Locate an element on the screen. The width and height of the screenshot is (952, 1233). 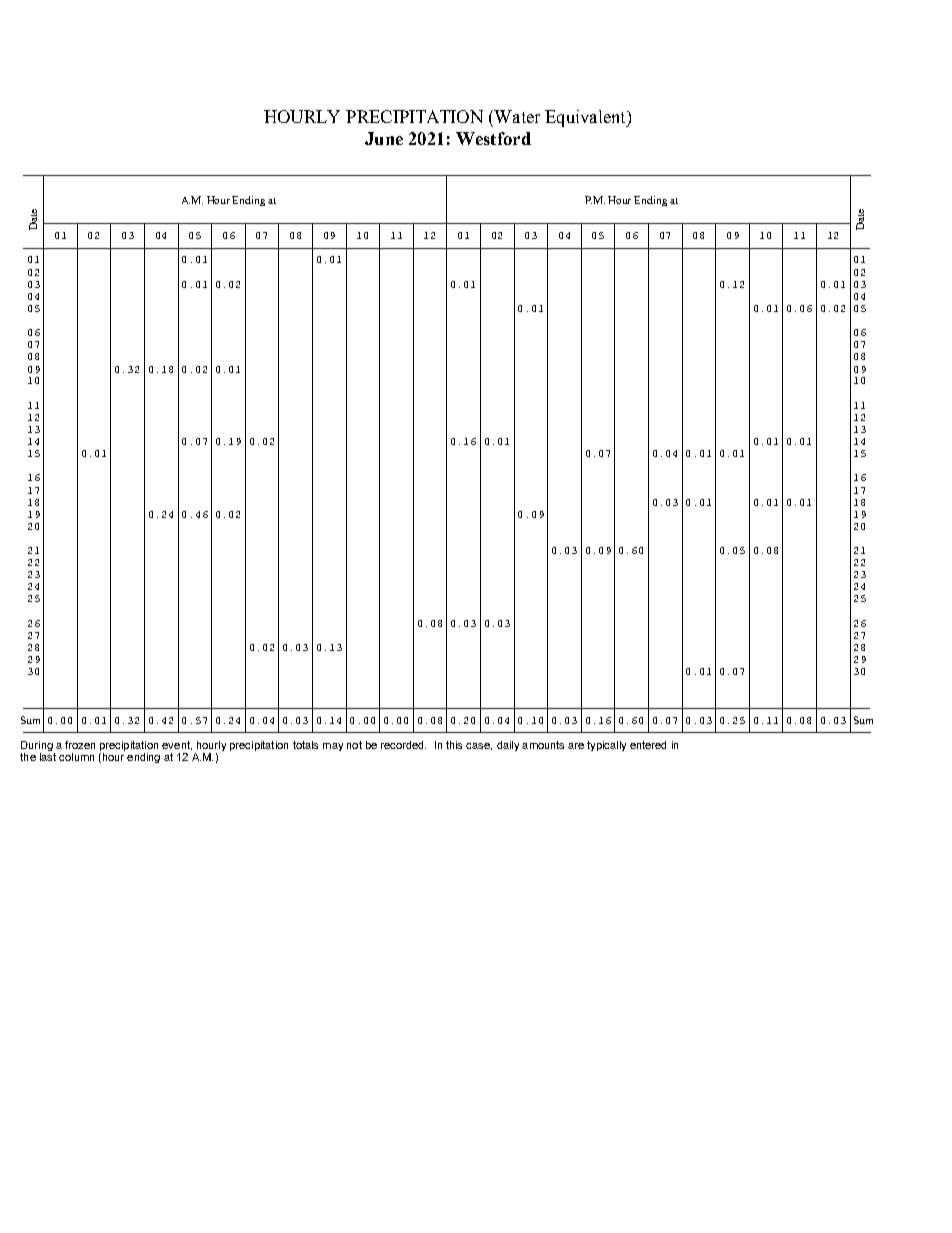
June is located at coordinates (384, 138).
